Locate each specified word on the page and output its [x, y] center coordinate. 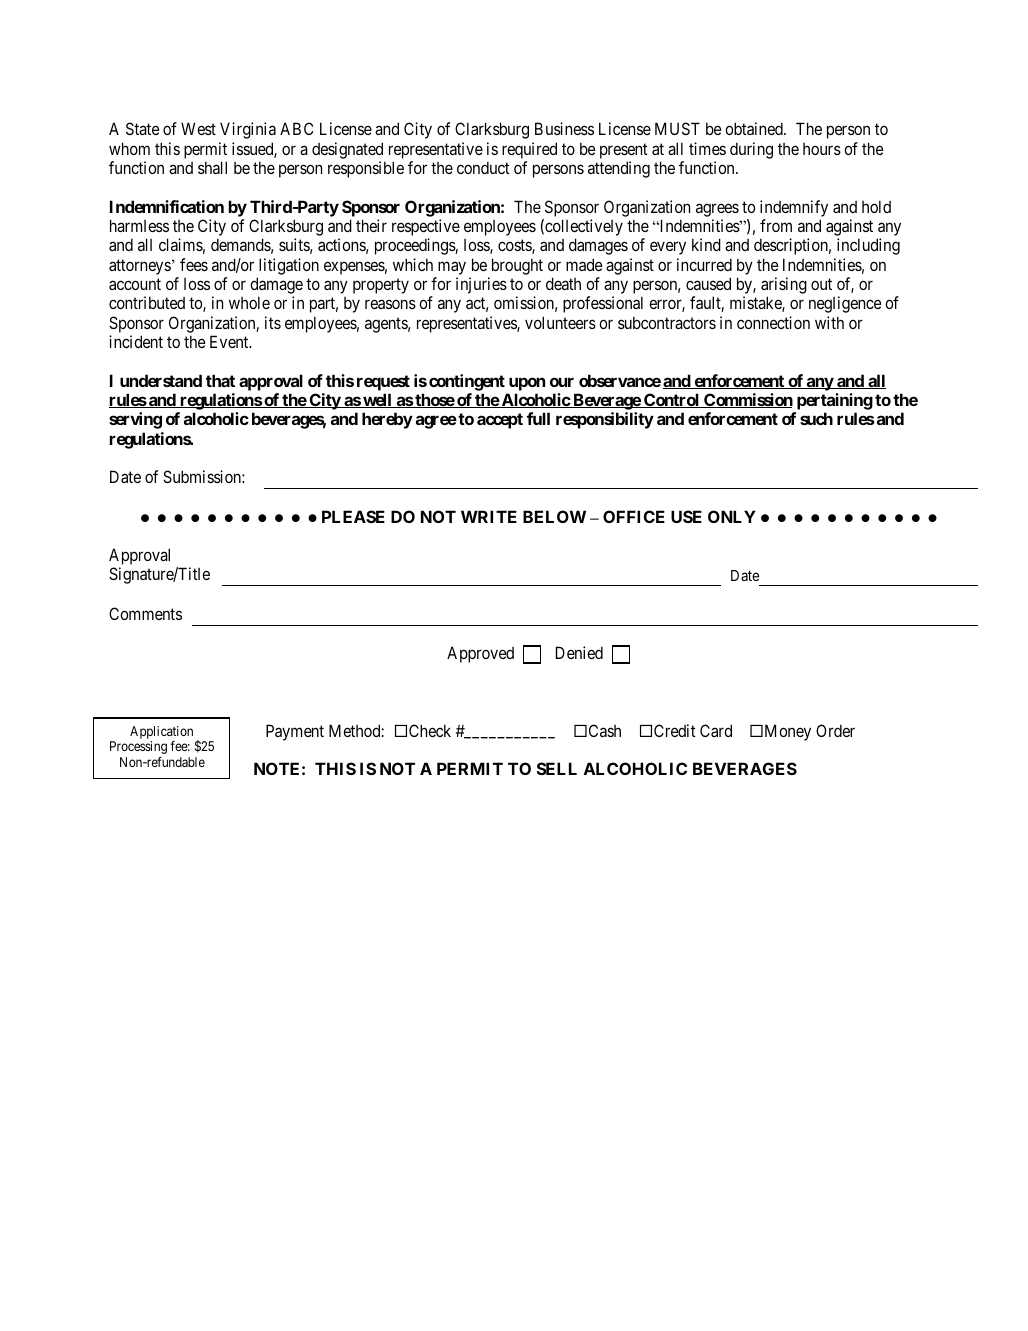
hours [822, 149]
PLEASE [353, 516]
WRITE [489, 516]
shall [212, 167]
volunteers [560, 322]
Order [835, 730]
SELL [557, 768]
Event [230, 341]
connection [773, 322]
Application [161, 734]
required [529, 150]
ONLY [732, 516]
